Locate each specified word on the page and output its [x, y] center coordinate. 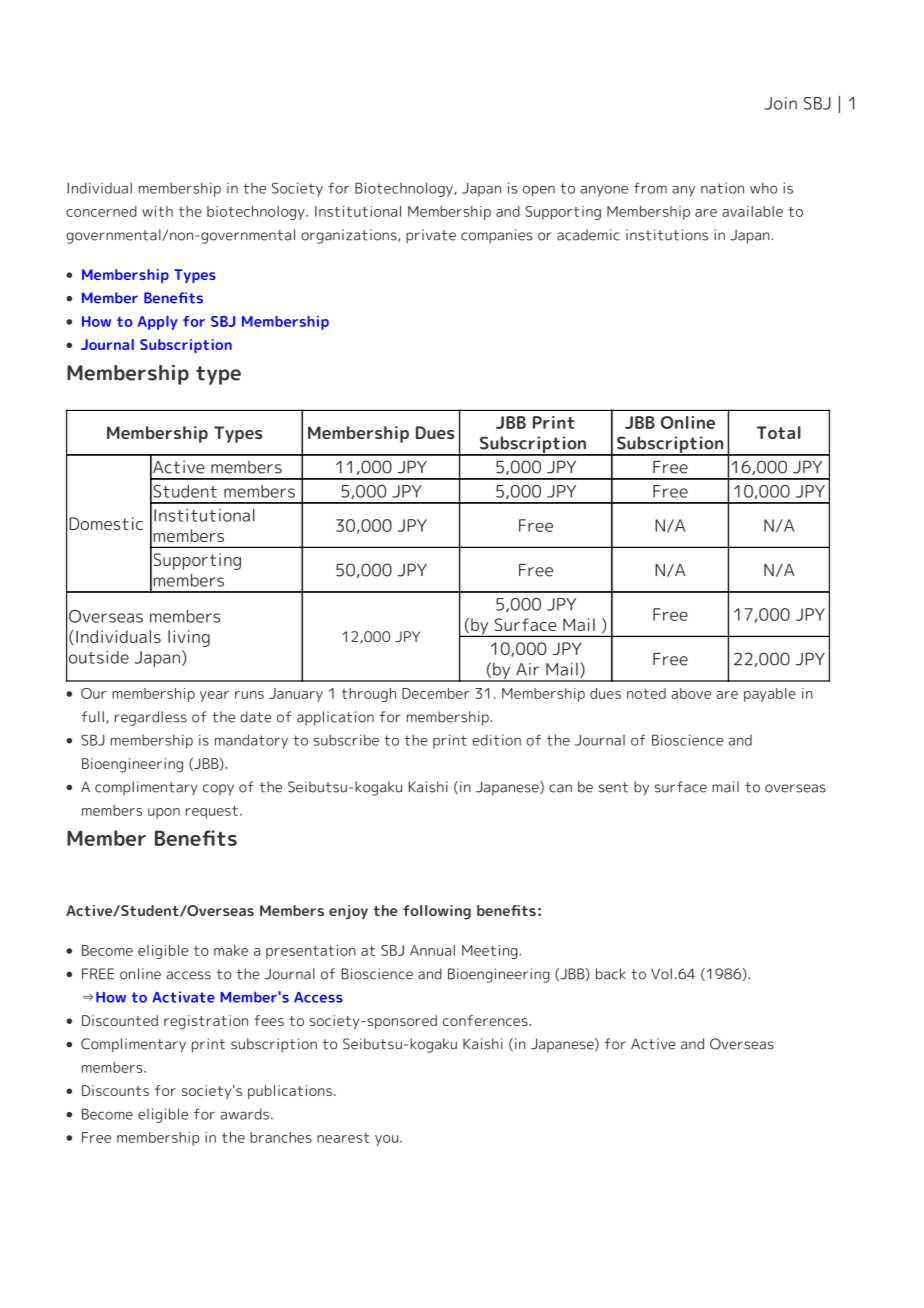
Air [527, 669]
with [157, 211]
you [386, 1140]
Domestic [106, 523]
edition [496, 740]
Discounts [115, 1090]
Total [779, 432]
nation [722, 188]
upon [164, 813]
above [691, 693]
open [539, 191]
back [611, 974]
